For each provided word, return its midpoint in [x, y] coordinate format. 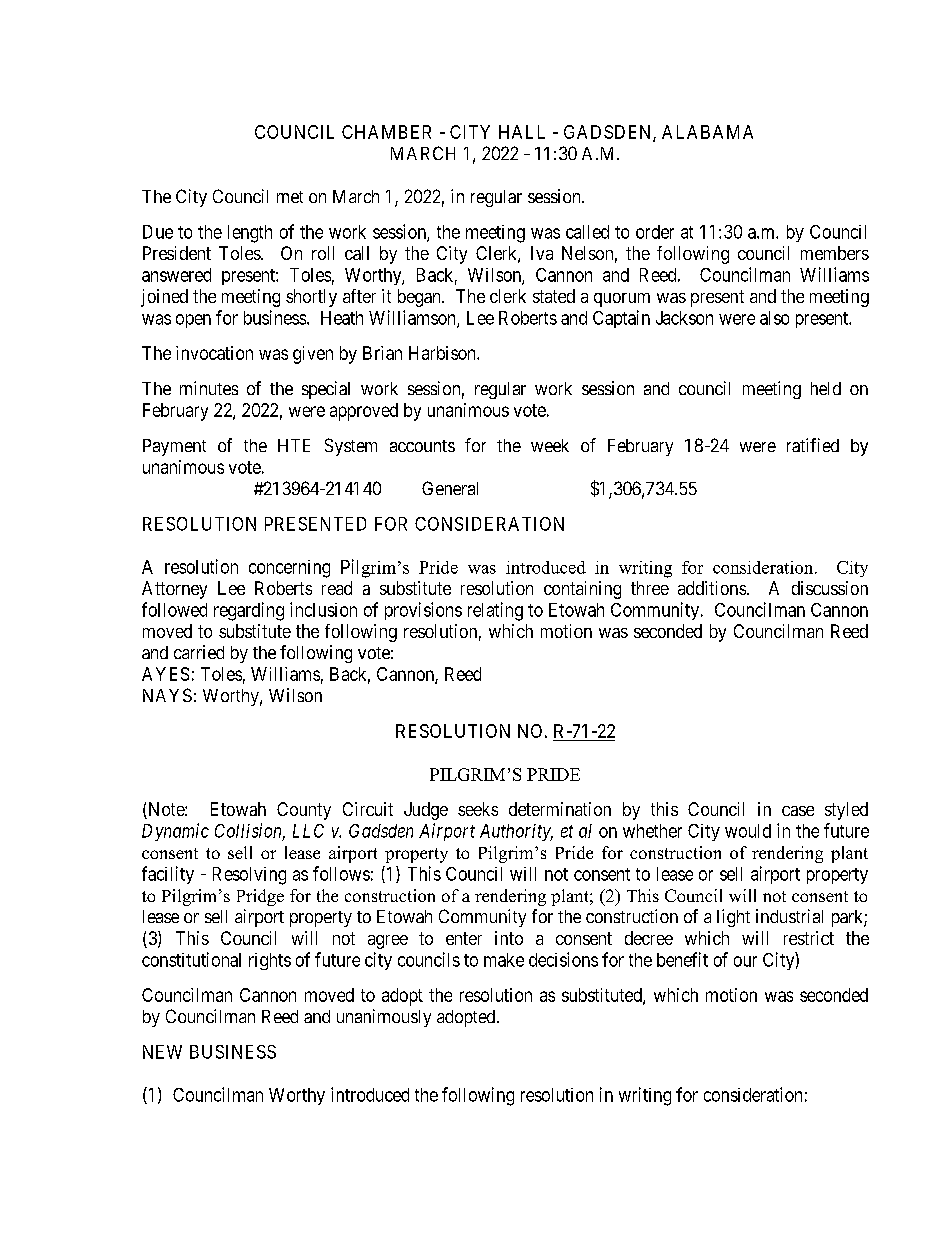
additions [712, 588]
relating [495, 611]
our [745, 961]
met [290, 197]
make [504, 960]
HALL [522, 132]
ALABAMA [707, 132]
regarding [249, 611]
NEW [162, 1052]
